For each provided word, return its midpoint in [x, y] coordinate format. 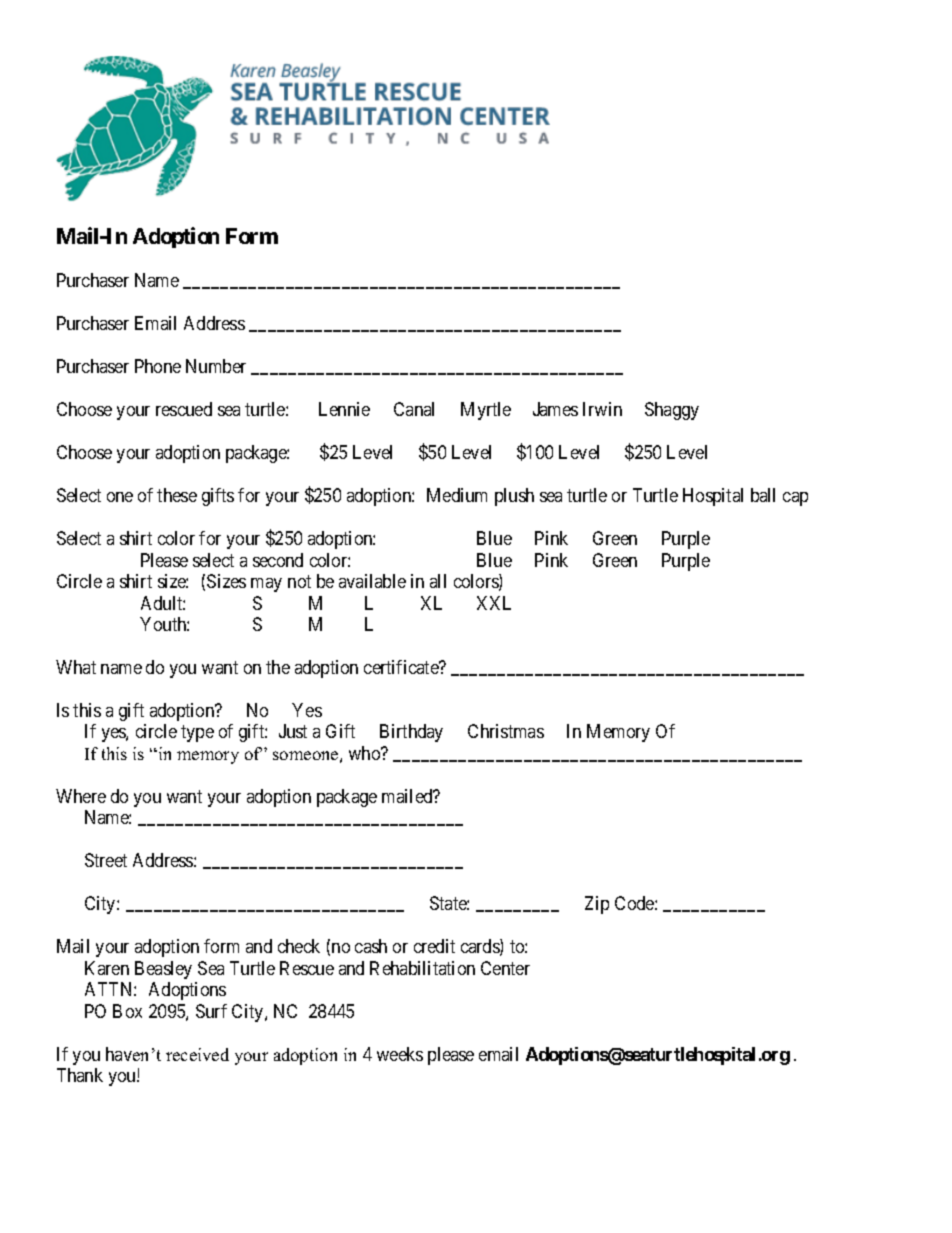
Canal [414, 409]
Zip [597, 905]
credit [434, 946]
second [278, 560]
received [197, 1054]
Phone [158, 366]
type [197, 734]
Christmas [506, 731]
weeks [400, 1054]
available [372, 581]
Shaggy [672, 411]
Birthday [411, 733]
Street [106, 860]
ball [763, 495]
